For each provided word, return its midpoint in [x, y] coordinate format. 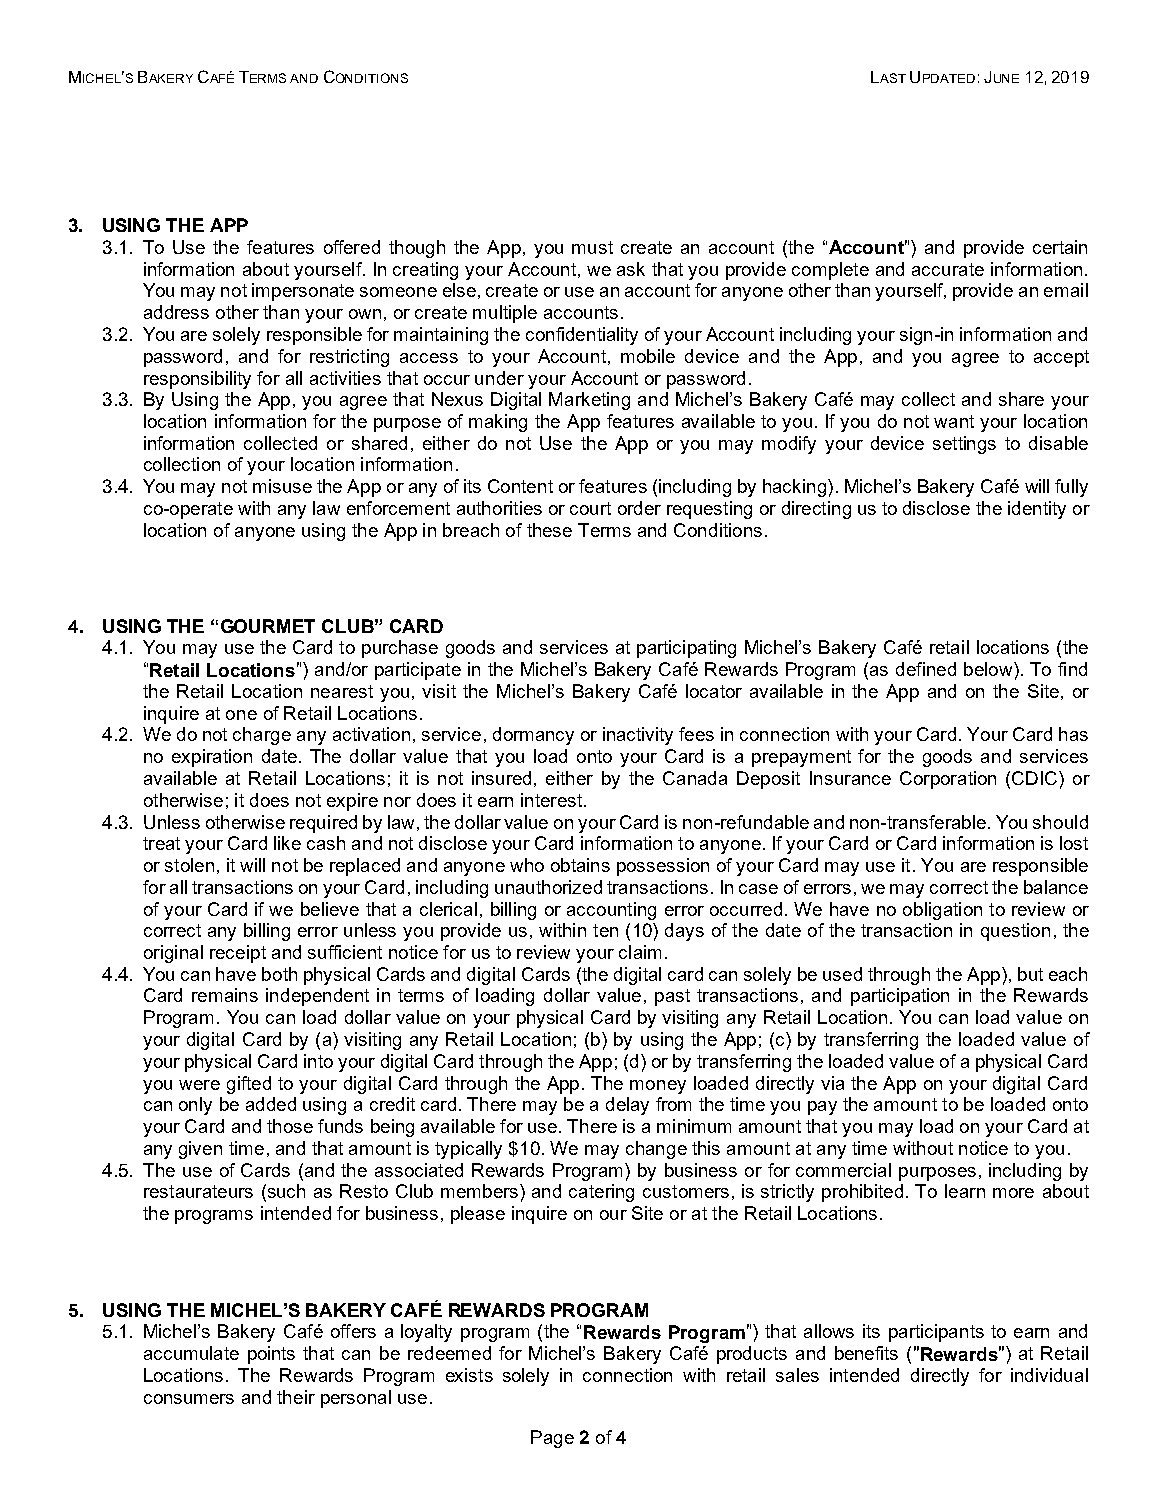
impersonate [303, 292]
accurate [948, 269]
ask [631, 269]
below [989, 669]
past [672, 997]
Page [552, 1439]
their [296, 1397]
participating [686, 649]
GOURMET [268, 626]
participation [900, 997]
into [318, 1061]
